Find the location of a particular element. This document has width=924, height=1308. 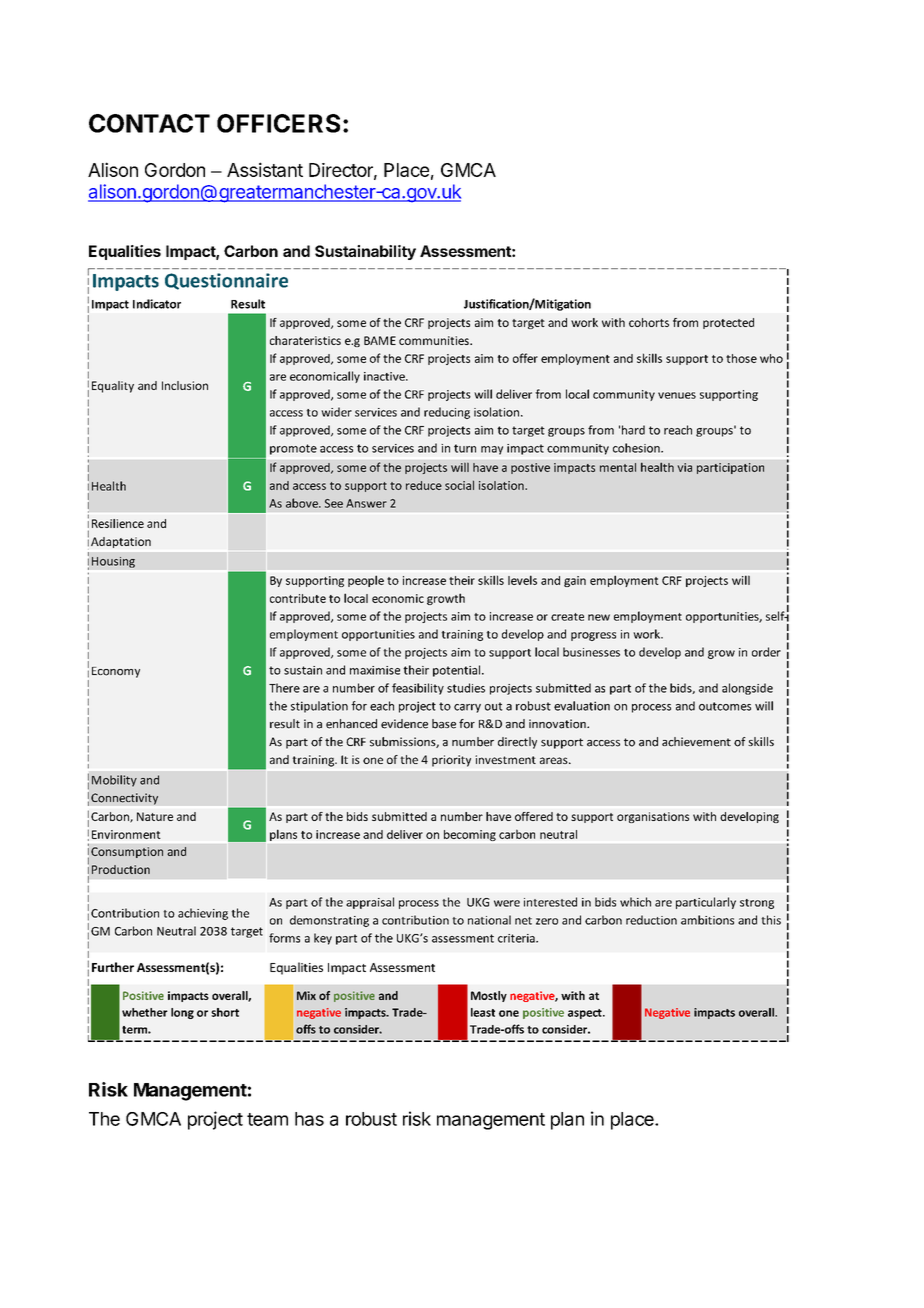

social is located at coordinates (459, 485).
